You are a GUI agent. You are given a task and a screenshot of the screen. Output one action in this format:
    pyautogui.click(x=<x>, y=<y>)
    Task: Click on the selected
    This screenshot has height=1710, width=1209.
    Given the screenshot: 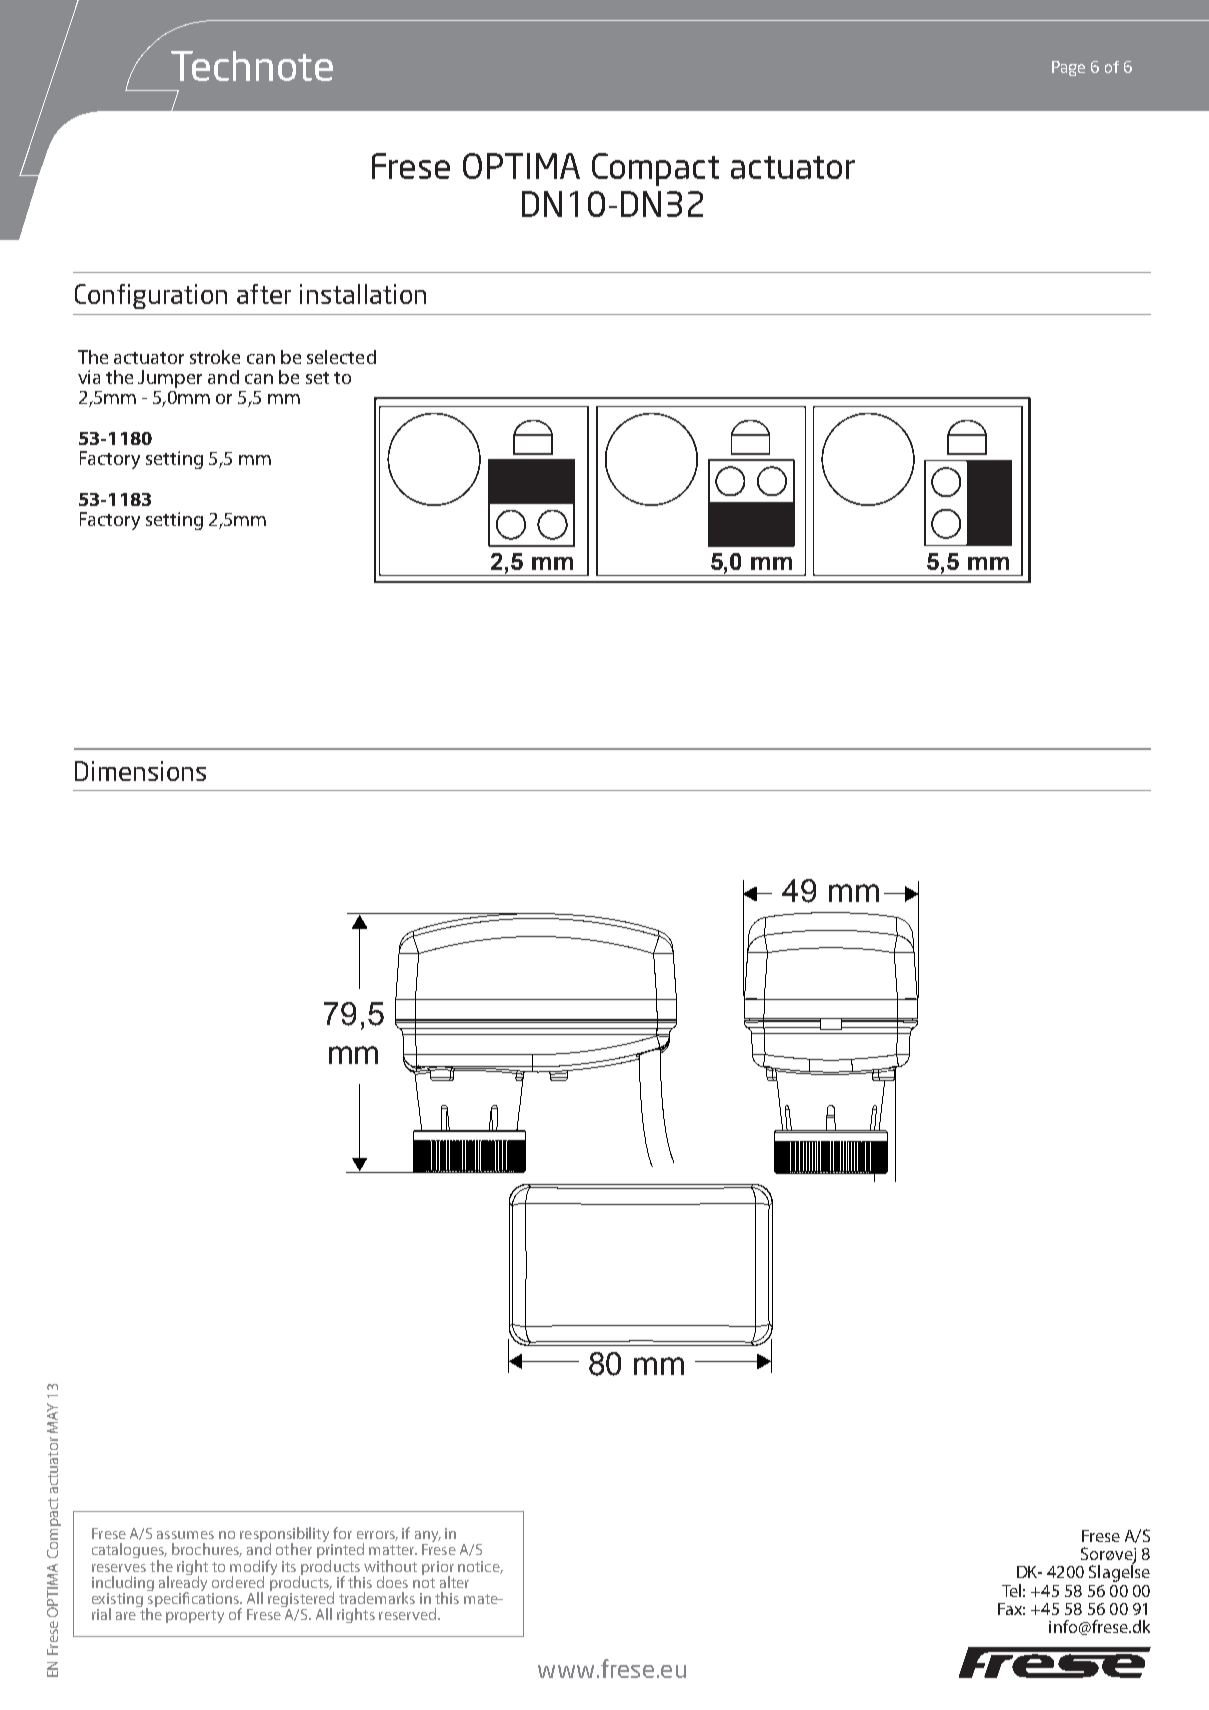 What is the action you would take?
    pyautogui.click(x=341, y=357)
